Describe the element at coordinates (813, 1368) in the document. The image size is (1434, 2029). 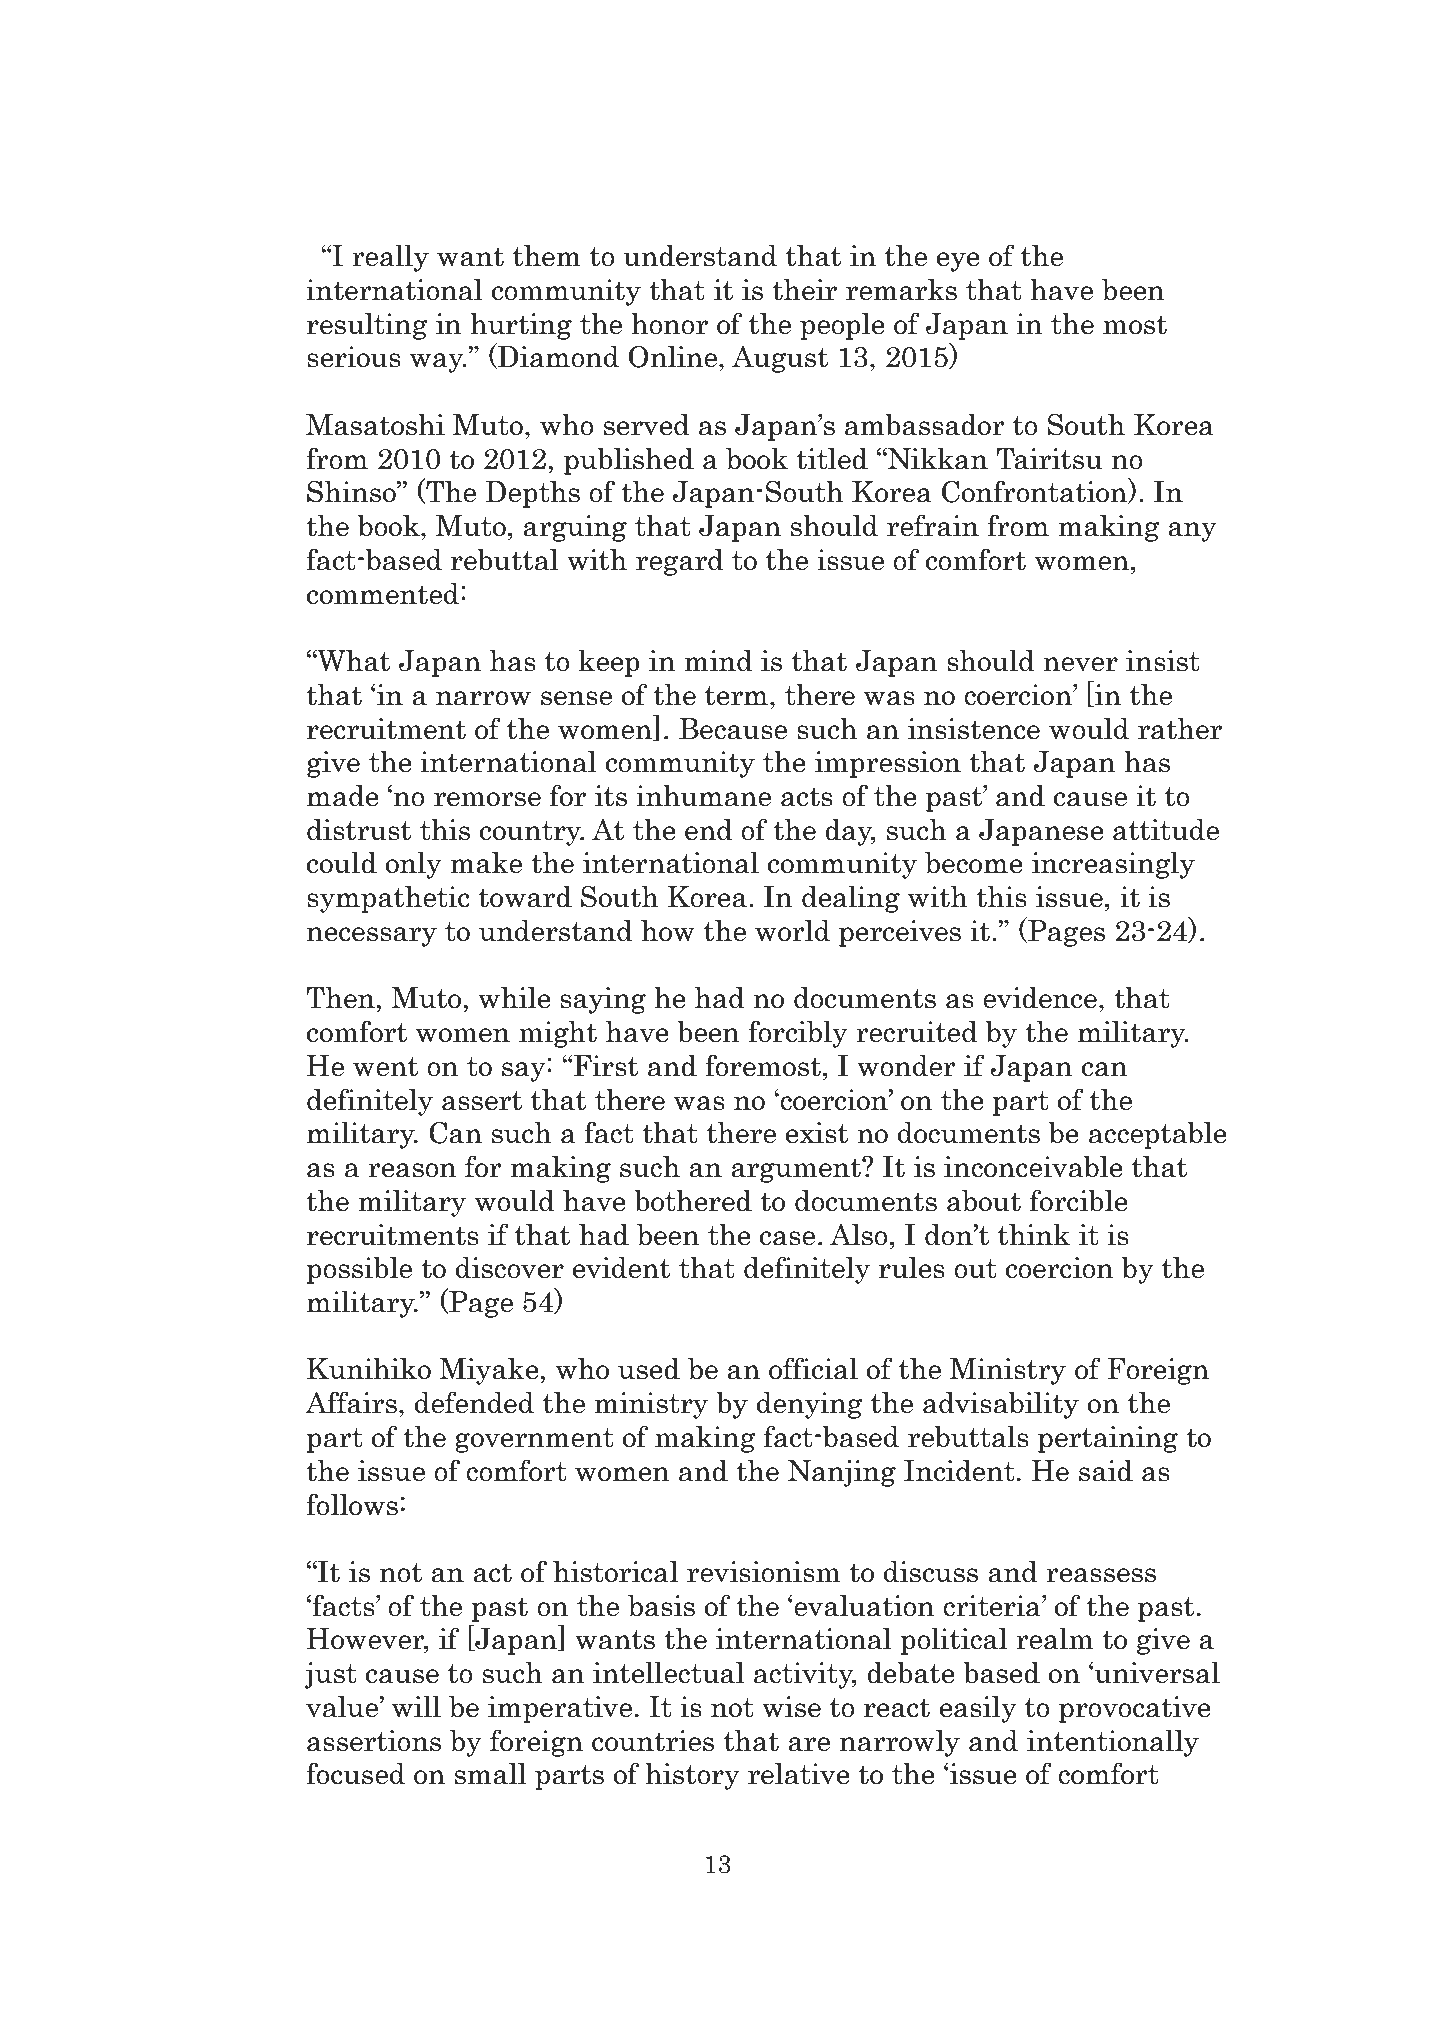
I see `official` at that location.
